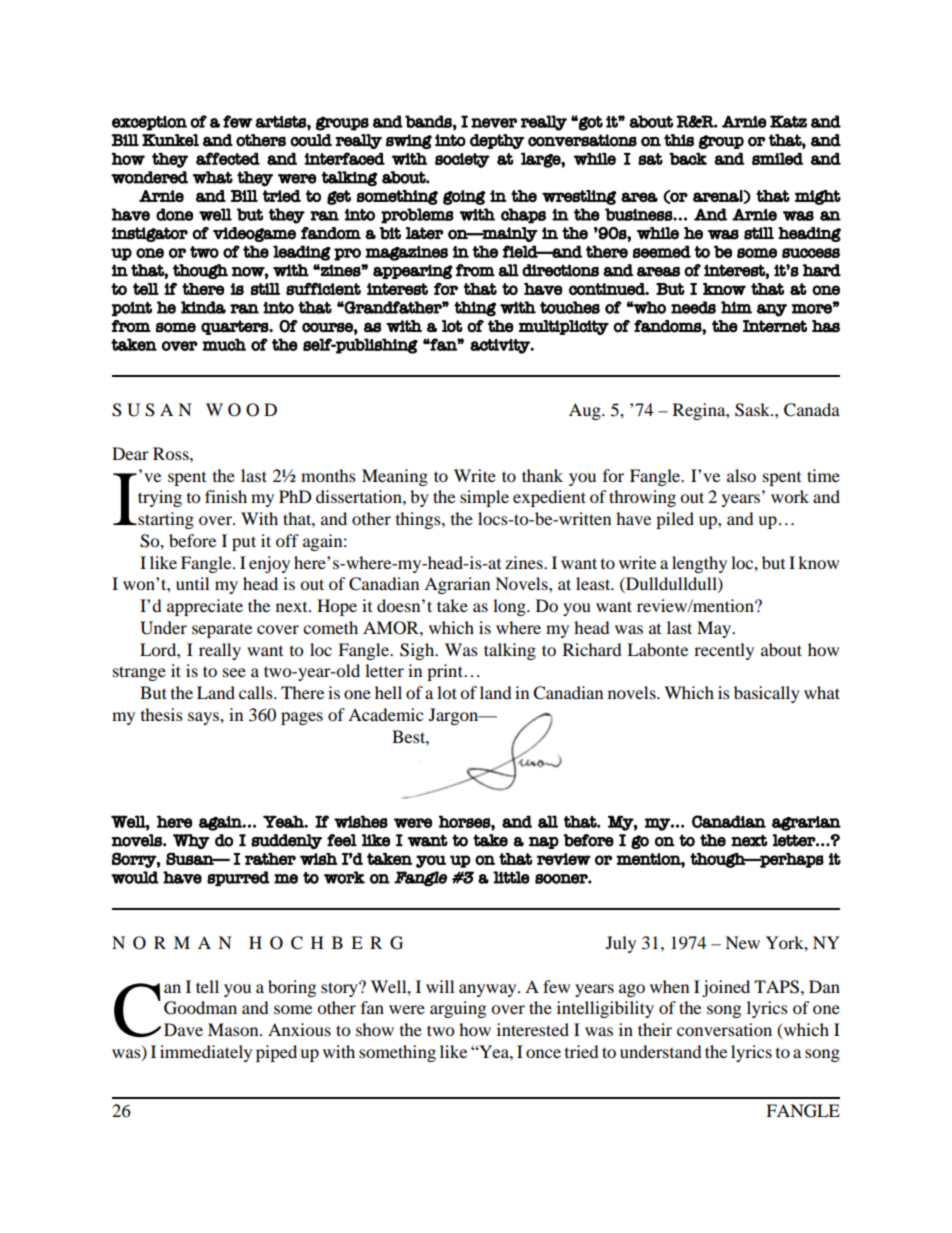 The image size is (952, 1233). I want to click on Aug, so click(586, 411).
